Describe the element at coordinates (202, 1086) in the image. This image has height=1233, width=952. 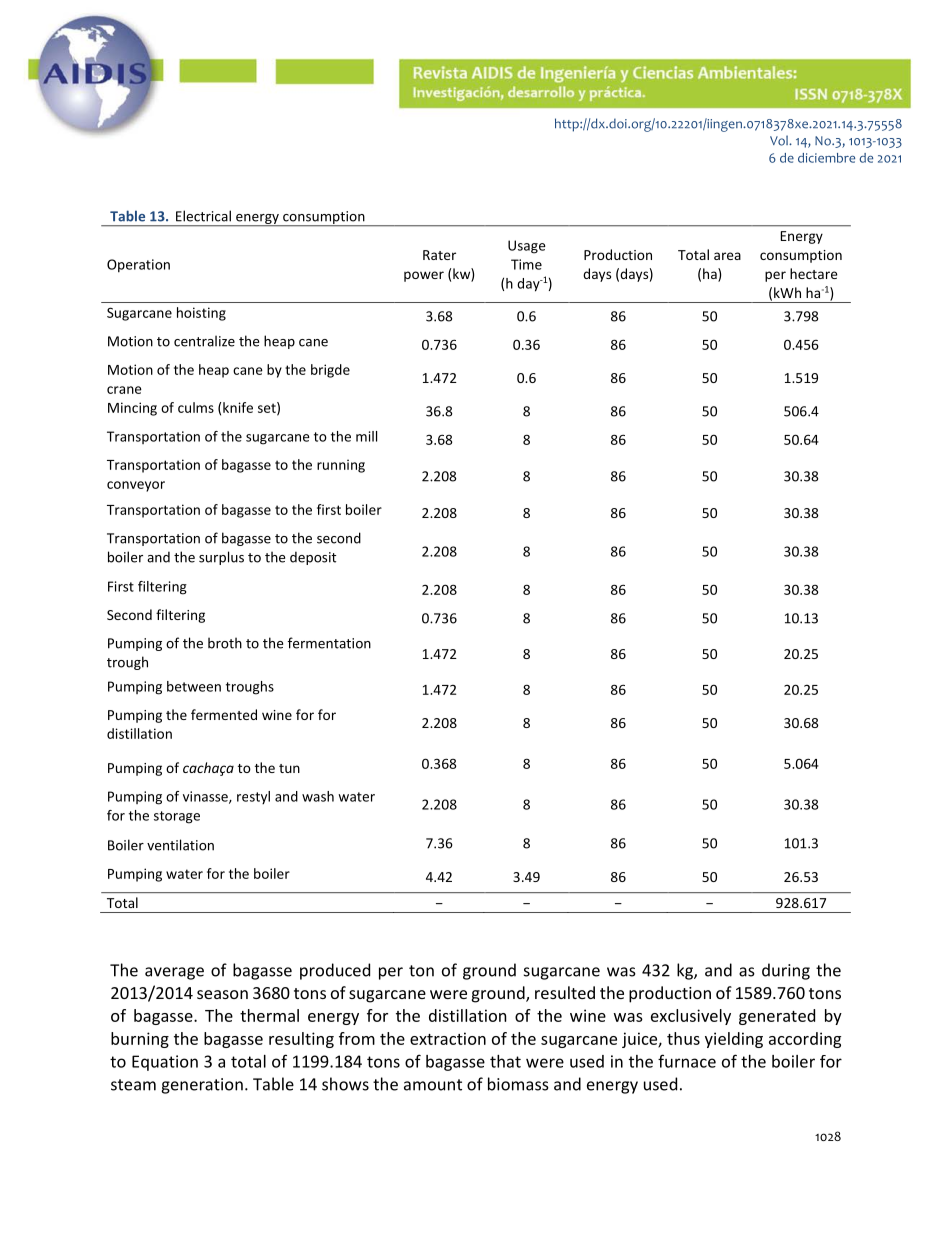
I see `generation` at that location.
